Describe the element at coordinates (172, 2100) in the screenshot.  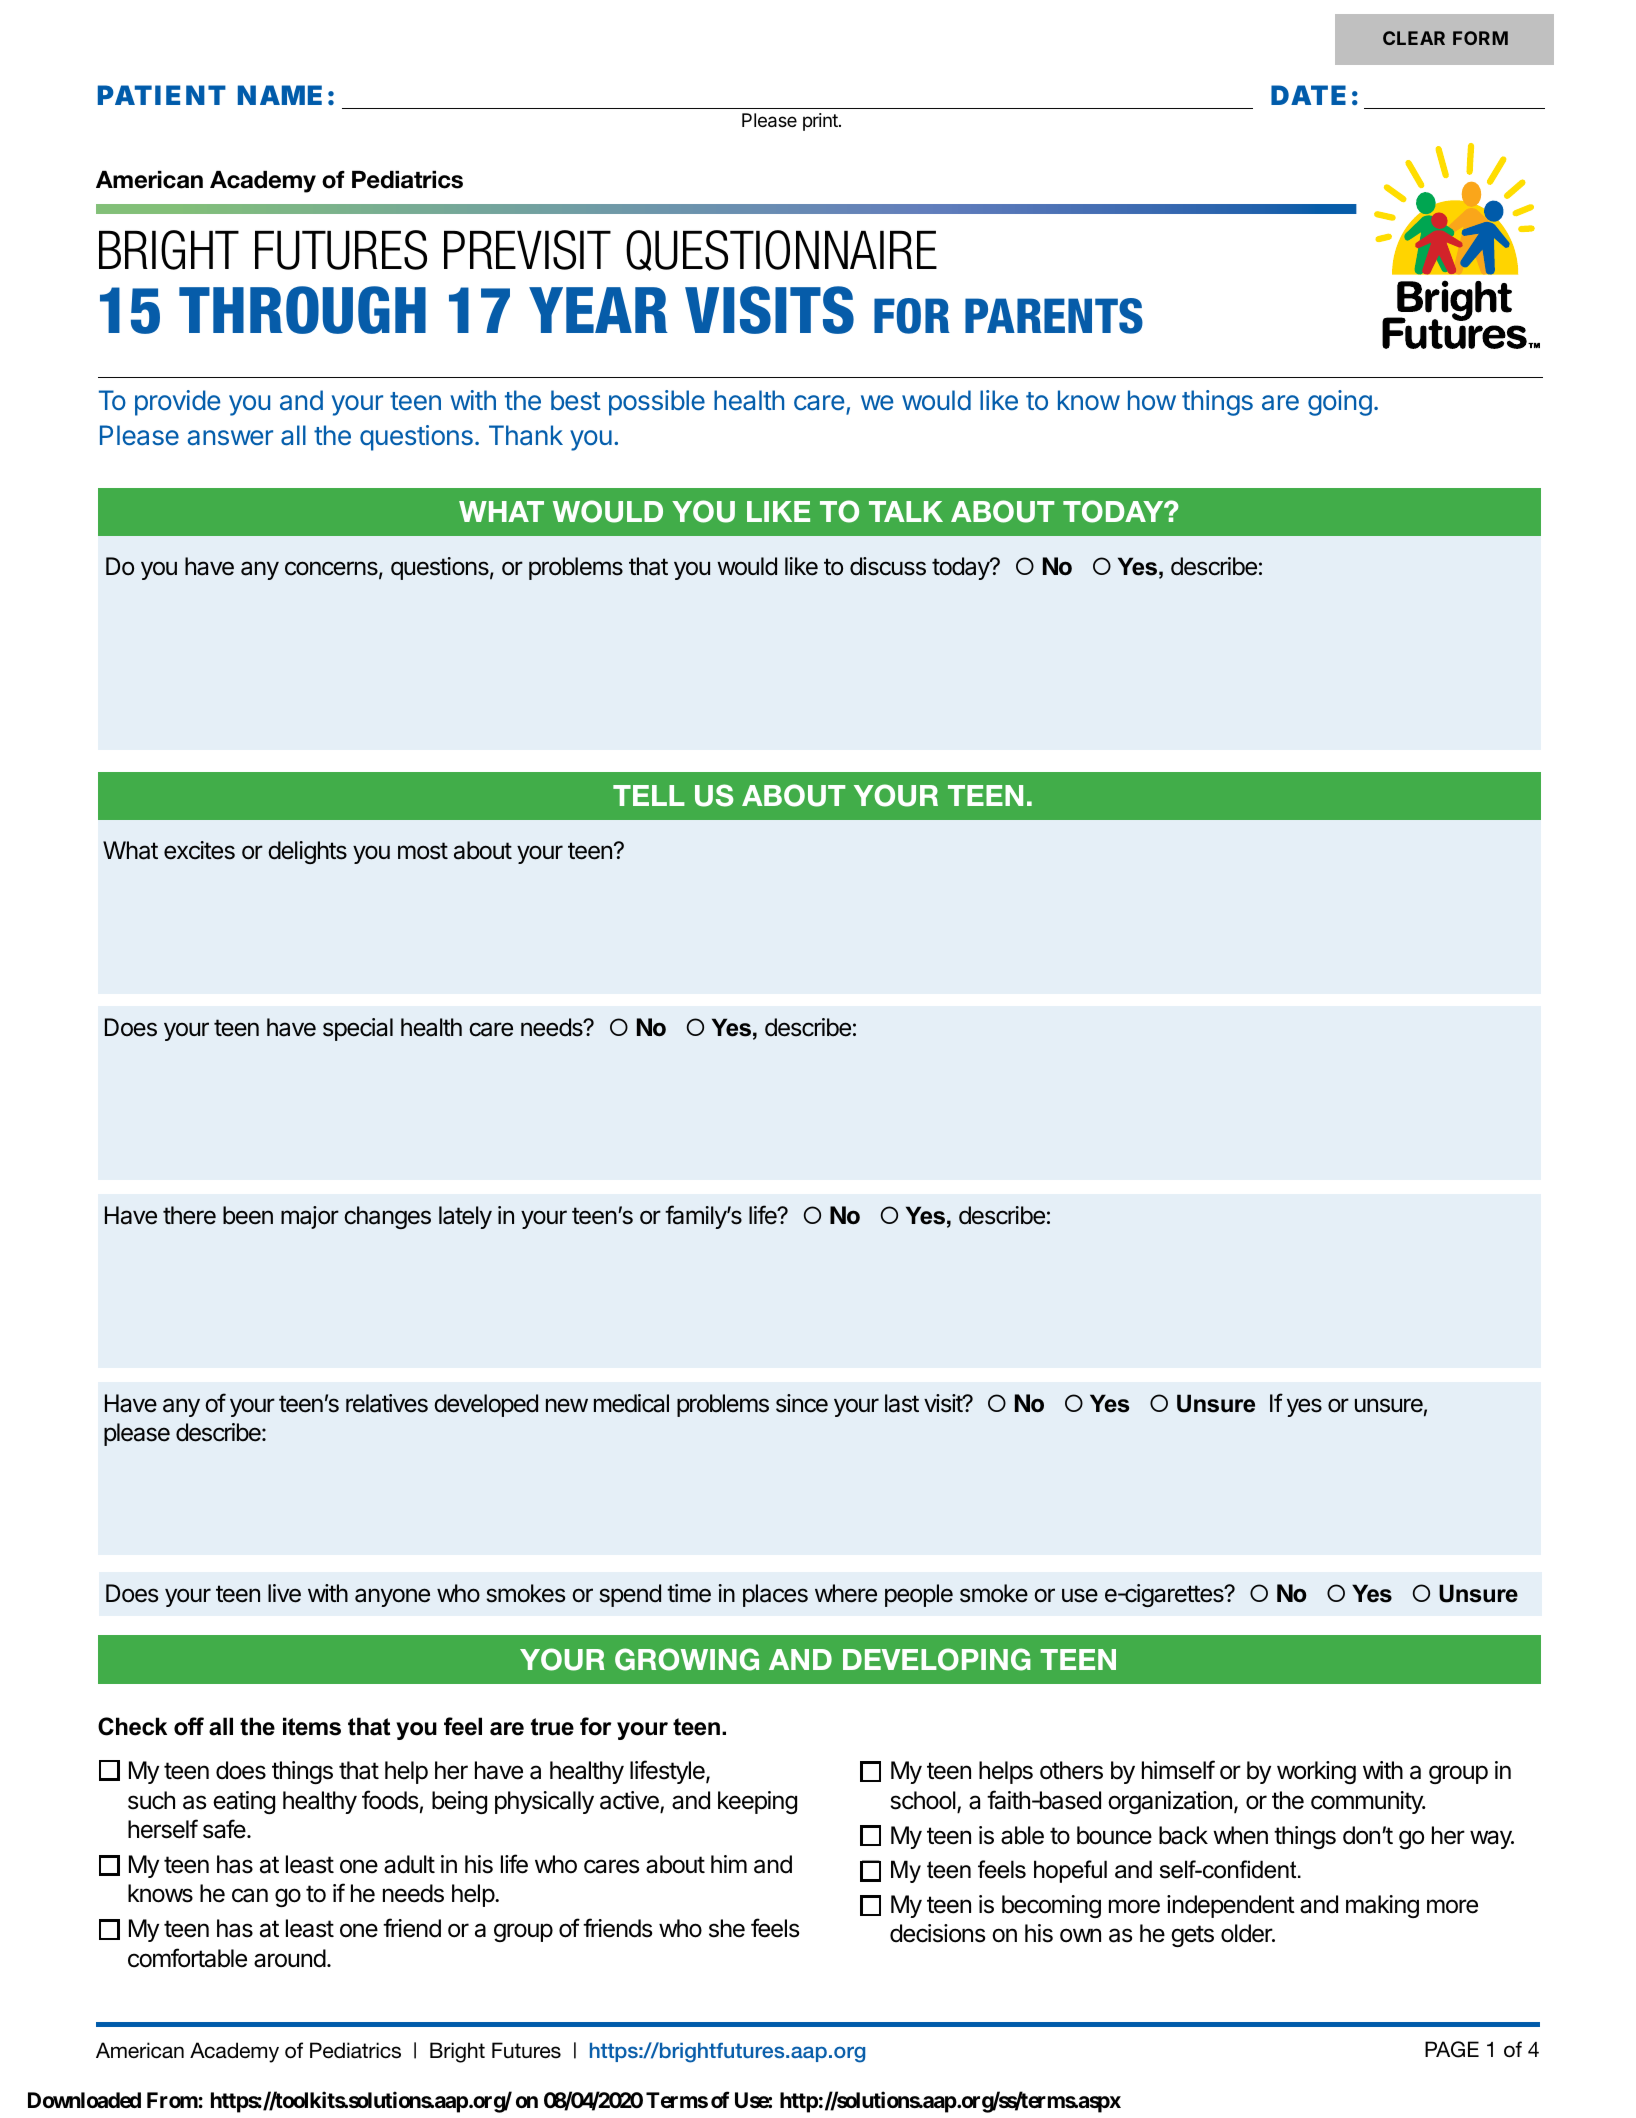
I see `From` at that location.
